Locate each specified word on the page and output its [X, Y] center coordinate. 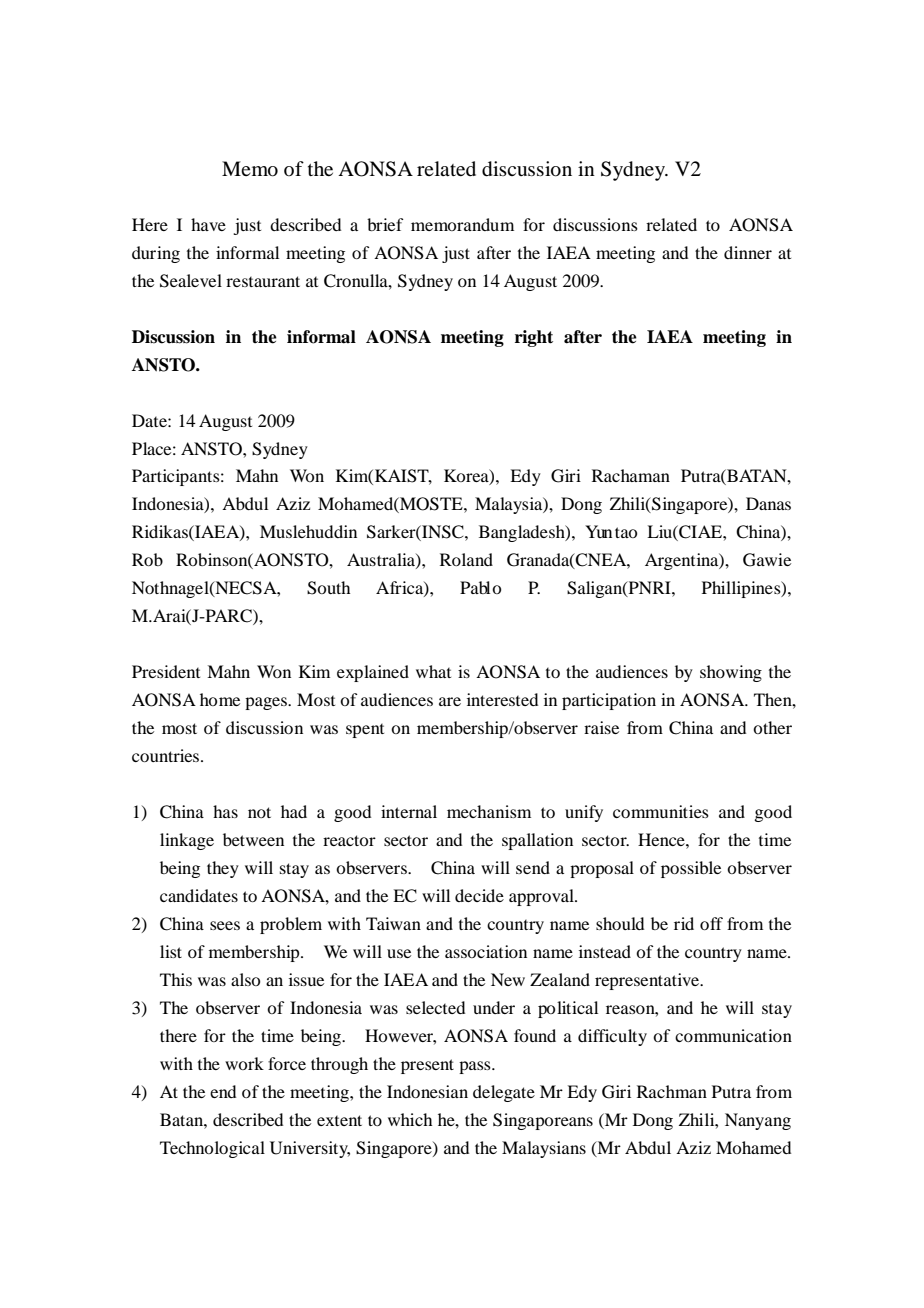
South [328, 588]
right [534, 338]
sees [225, 925]
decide [479, 895]
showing [731, 673]
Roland [466, 559]
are [450, 701]
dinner [748, 252]
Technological [212, 1149]
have [208, 224]
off [711, 923]
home [220, 699]
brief [385, 224]
